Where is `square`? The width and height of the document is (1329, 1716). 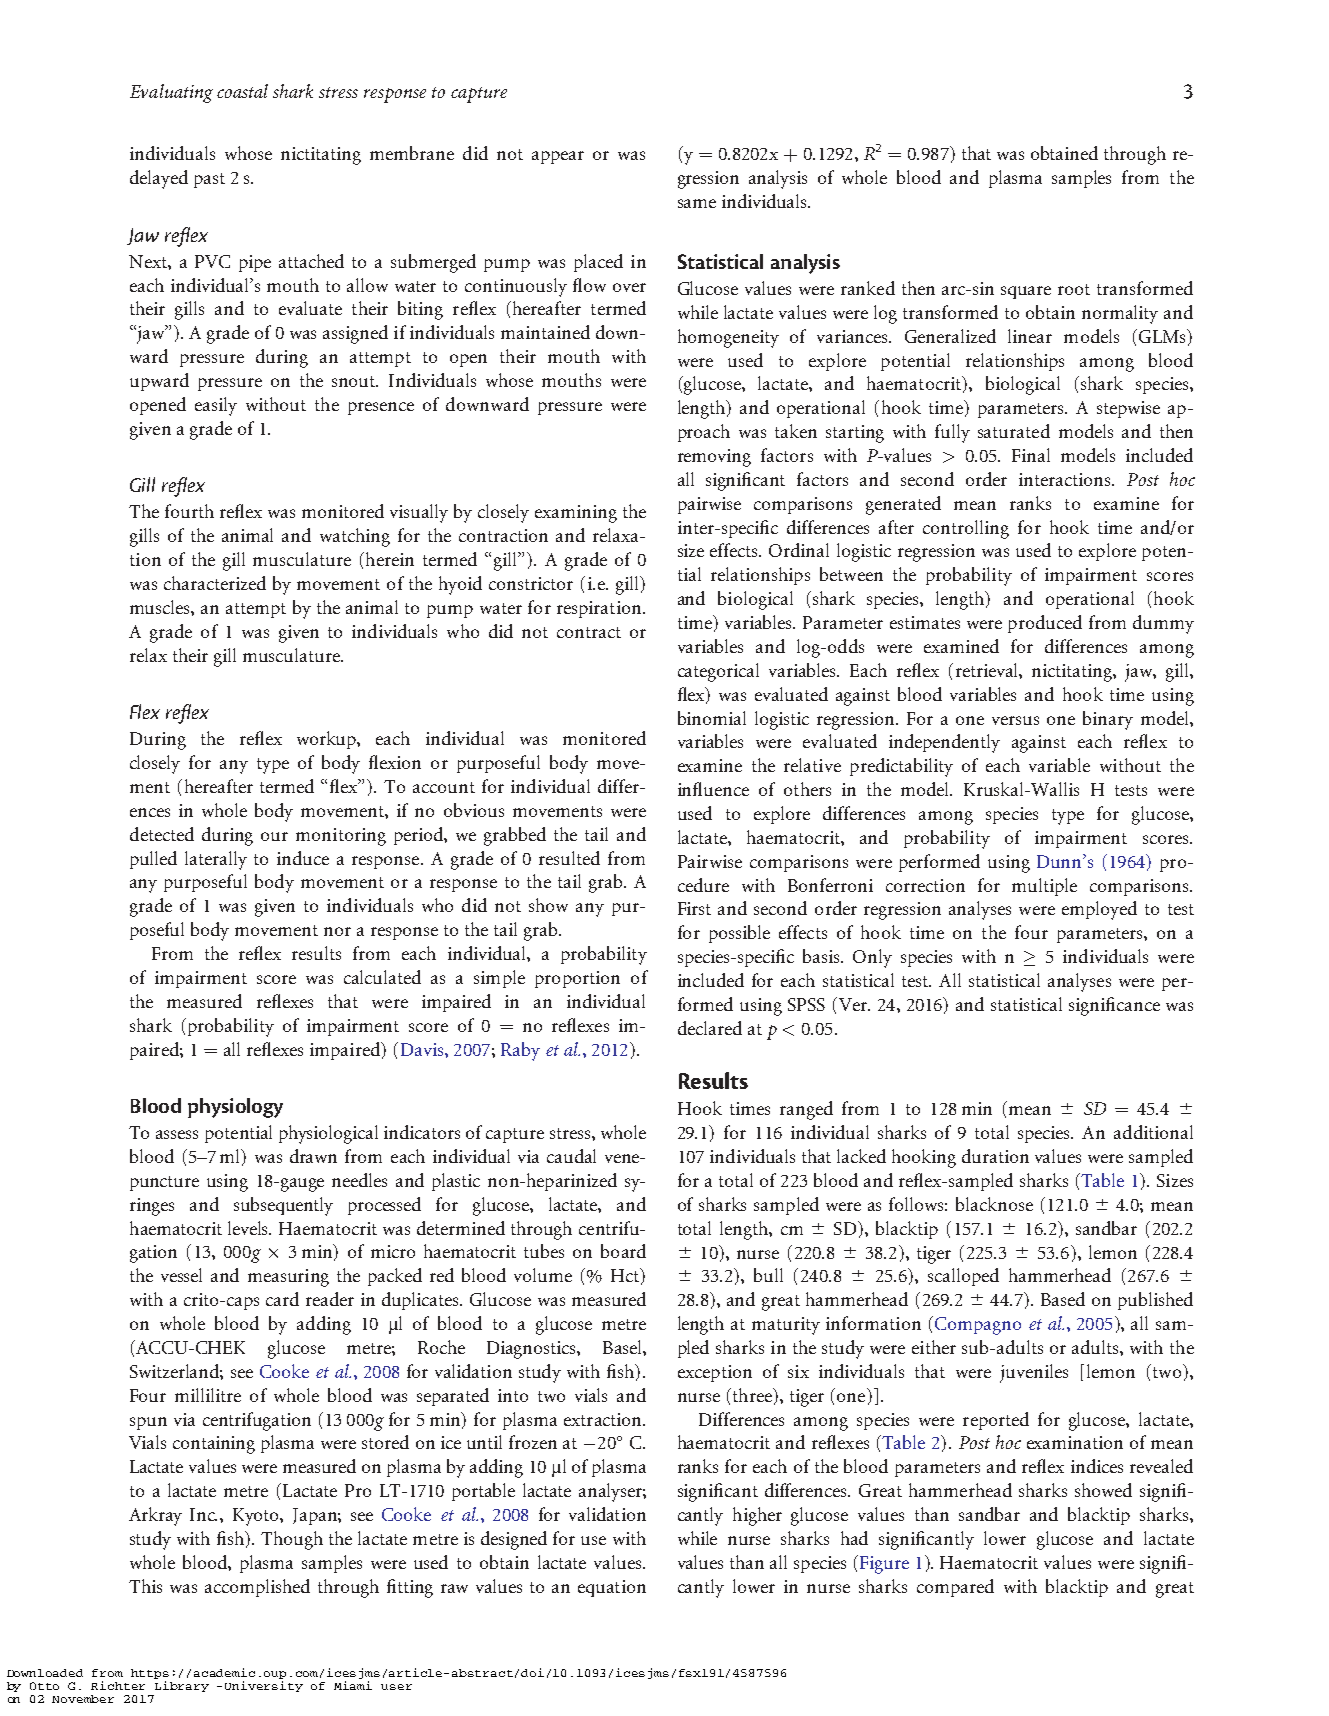 square is located at coordinates (1026, 292).
